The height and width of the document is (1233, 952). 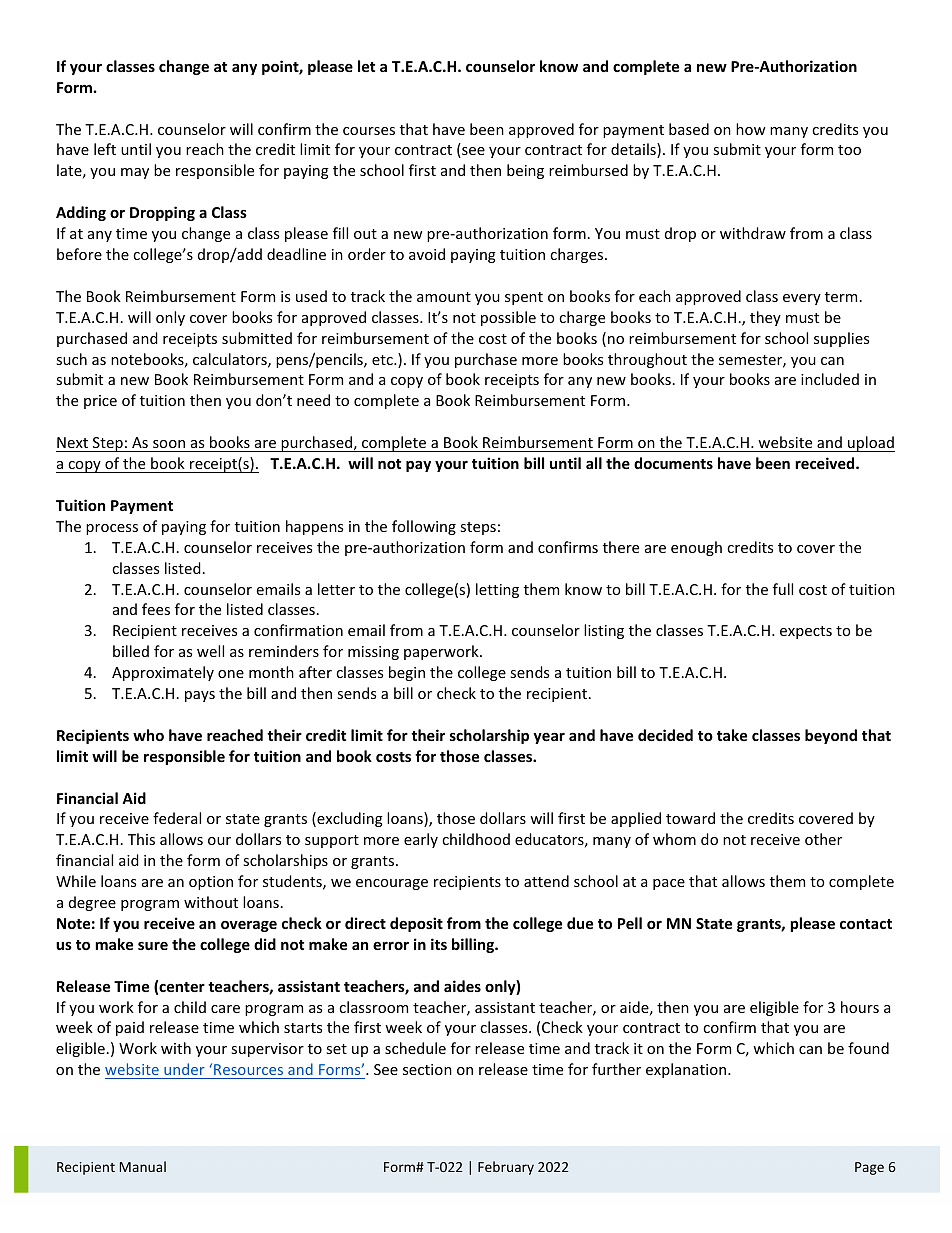 I want to click on being, so click(x=525, y=171).
